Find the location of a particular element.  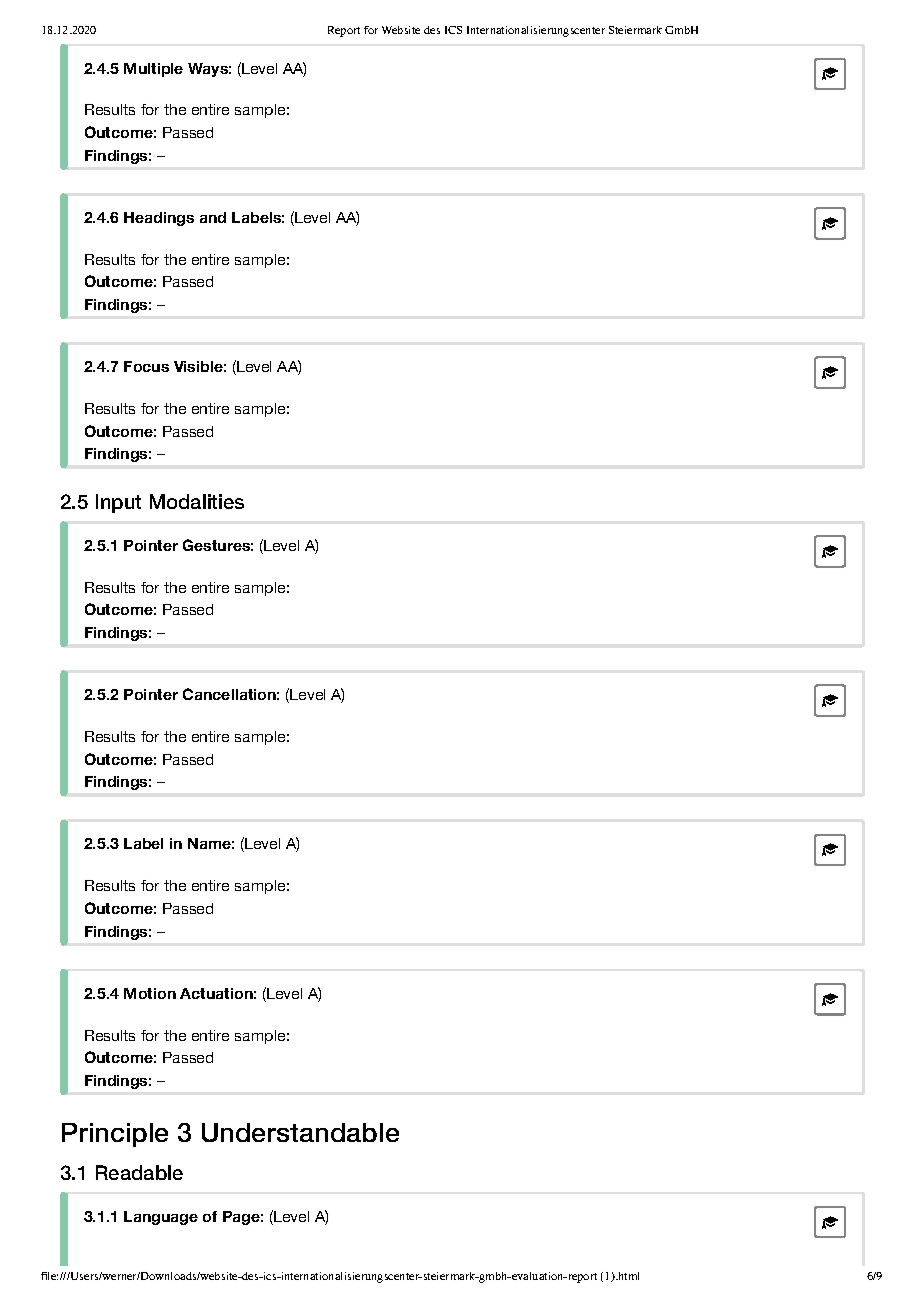

Understandable is located at coordinates (300, 1132).
